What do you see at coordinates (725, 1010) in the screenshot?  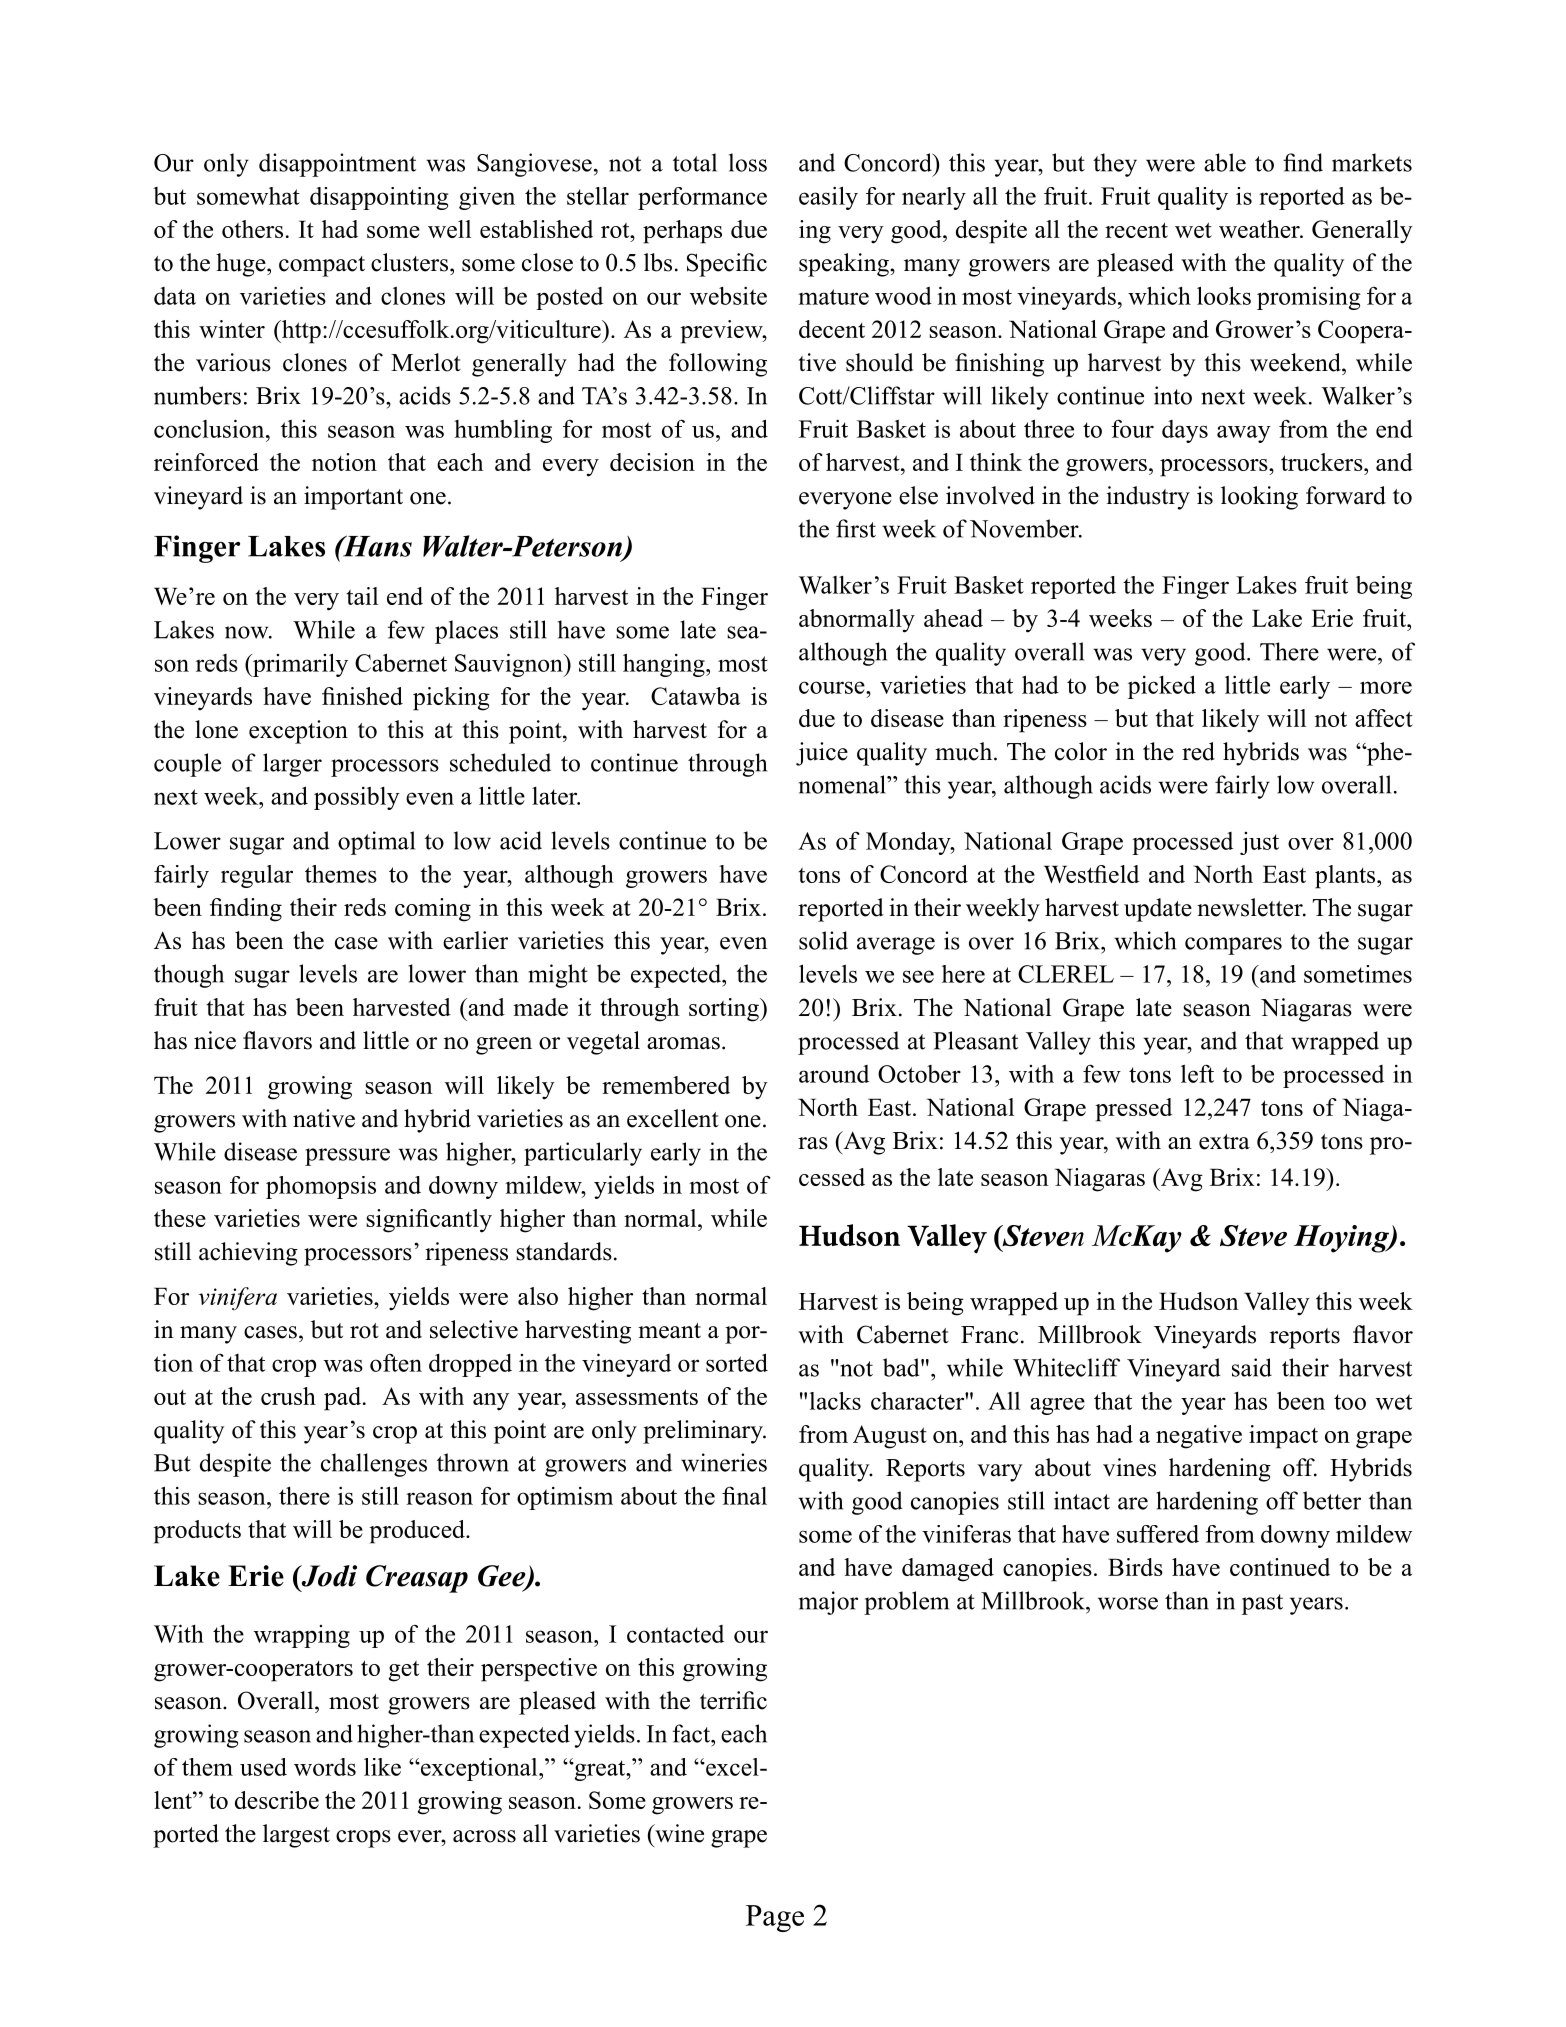 I see `sorting` at bounding box center [725, 1010].
